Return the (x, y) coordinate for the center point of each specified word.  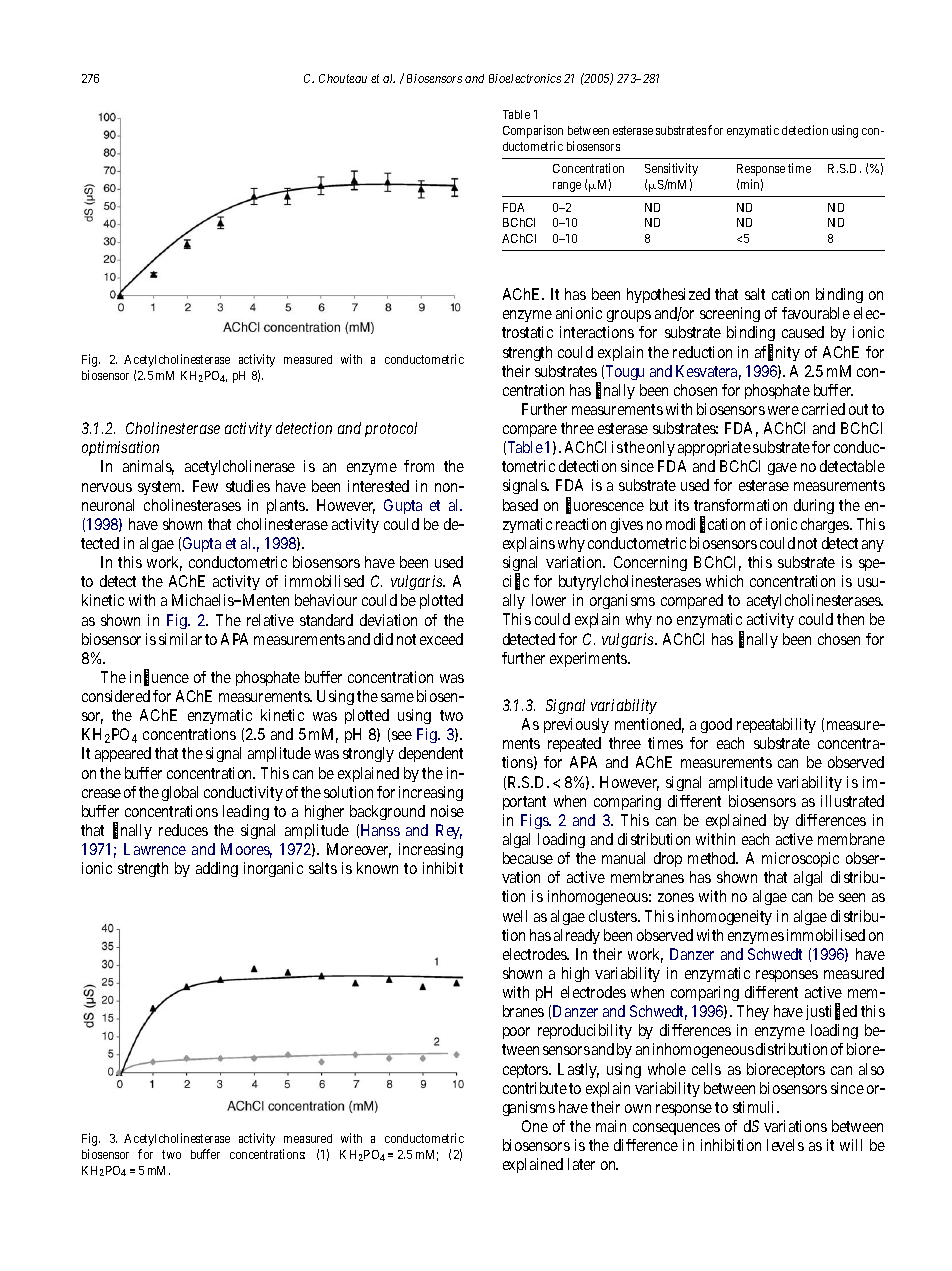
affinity (777, 353)
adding (217, 869)
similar (180, 639)
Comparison (533, 131)
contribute (535, 1088)
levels (785, 1145)
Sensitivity (671, 169)
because (528, 858)
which (724, 581)
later (581, 1164)
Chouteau (343, 78)
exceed (441, 639)
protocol (391, 429)
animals (148, 467)
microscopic (800, 859)
